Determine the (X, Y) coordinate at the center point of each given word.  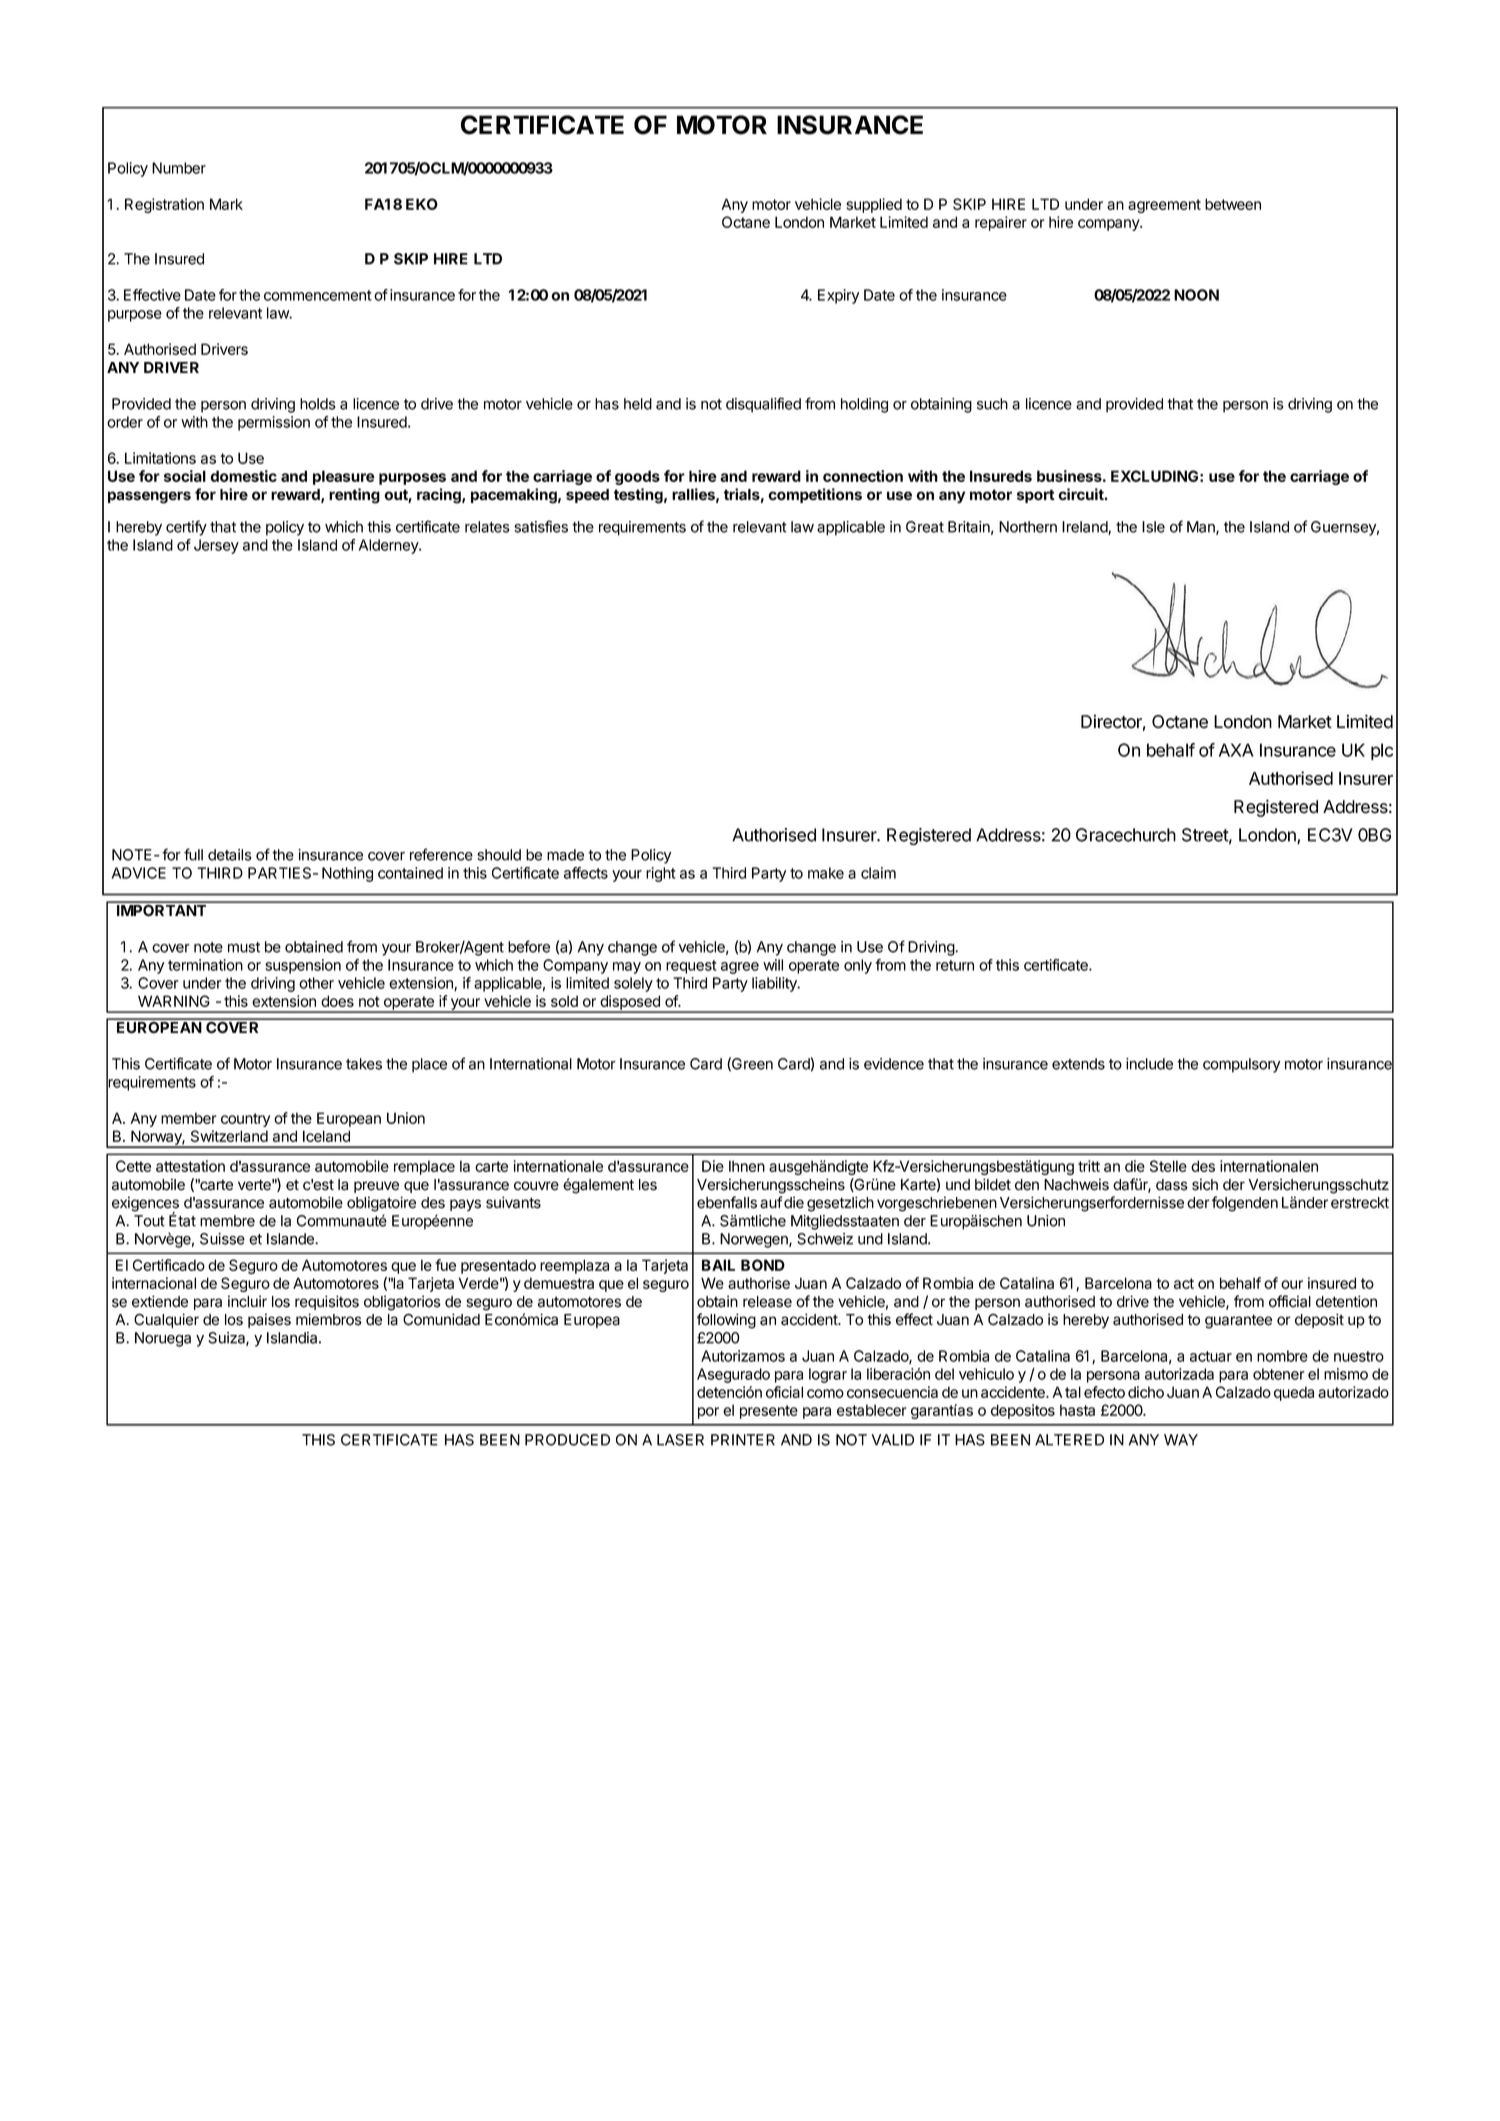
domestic (243, 476)
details (230, 855)
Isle (1153, 527)
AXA (1236, 750)
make (826, 873)
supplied (874, 205)
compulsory (1241, 1065)
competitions (815, 495)
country (245, 1120)
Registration (164, 205)
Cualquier (166, 1320)
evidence (894, 1064)
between (1233, 204)
